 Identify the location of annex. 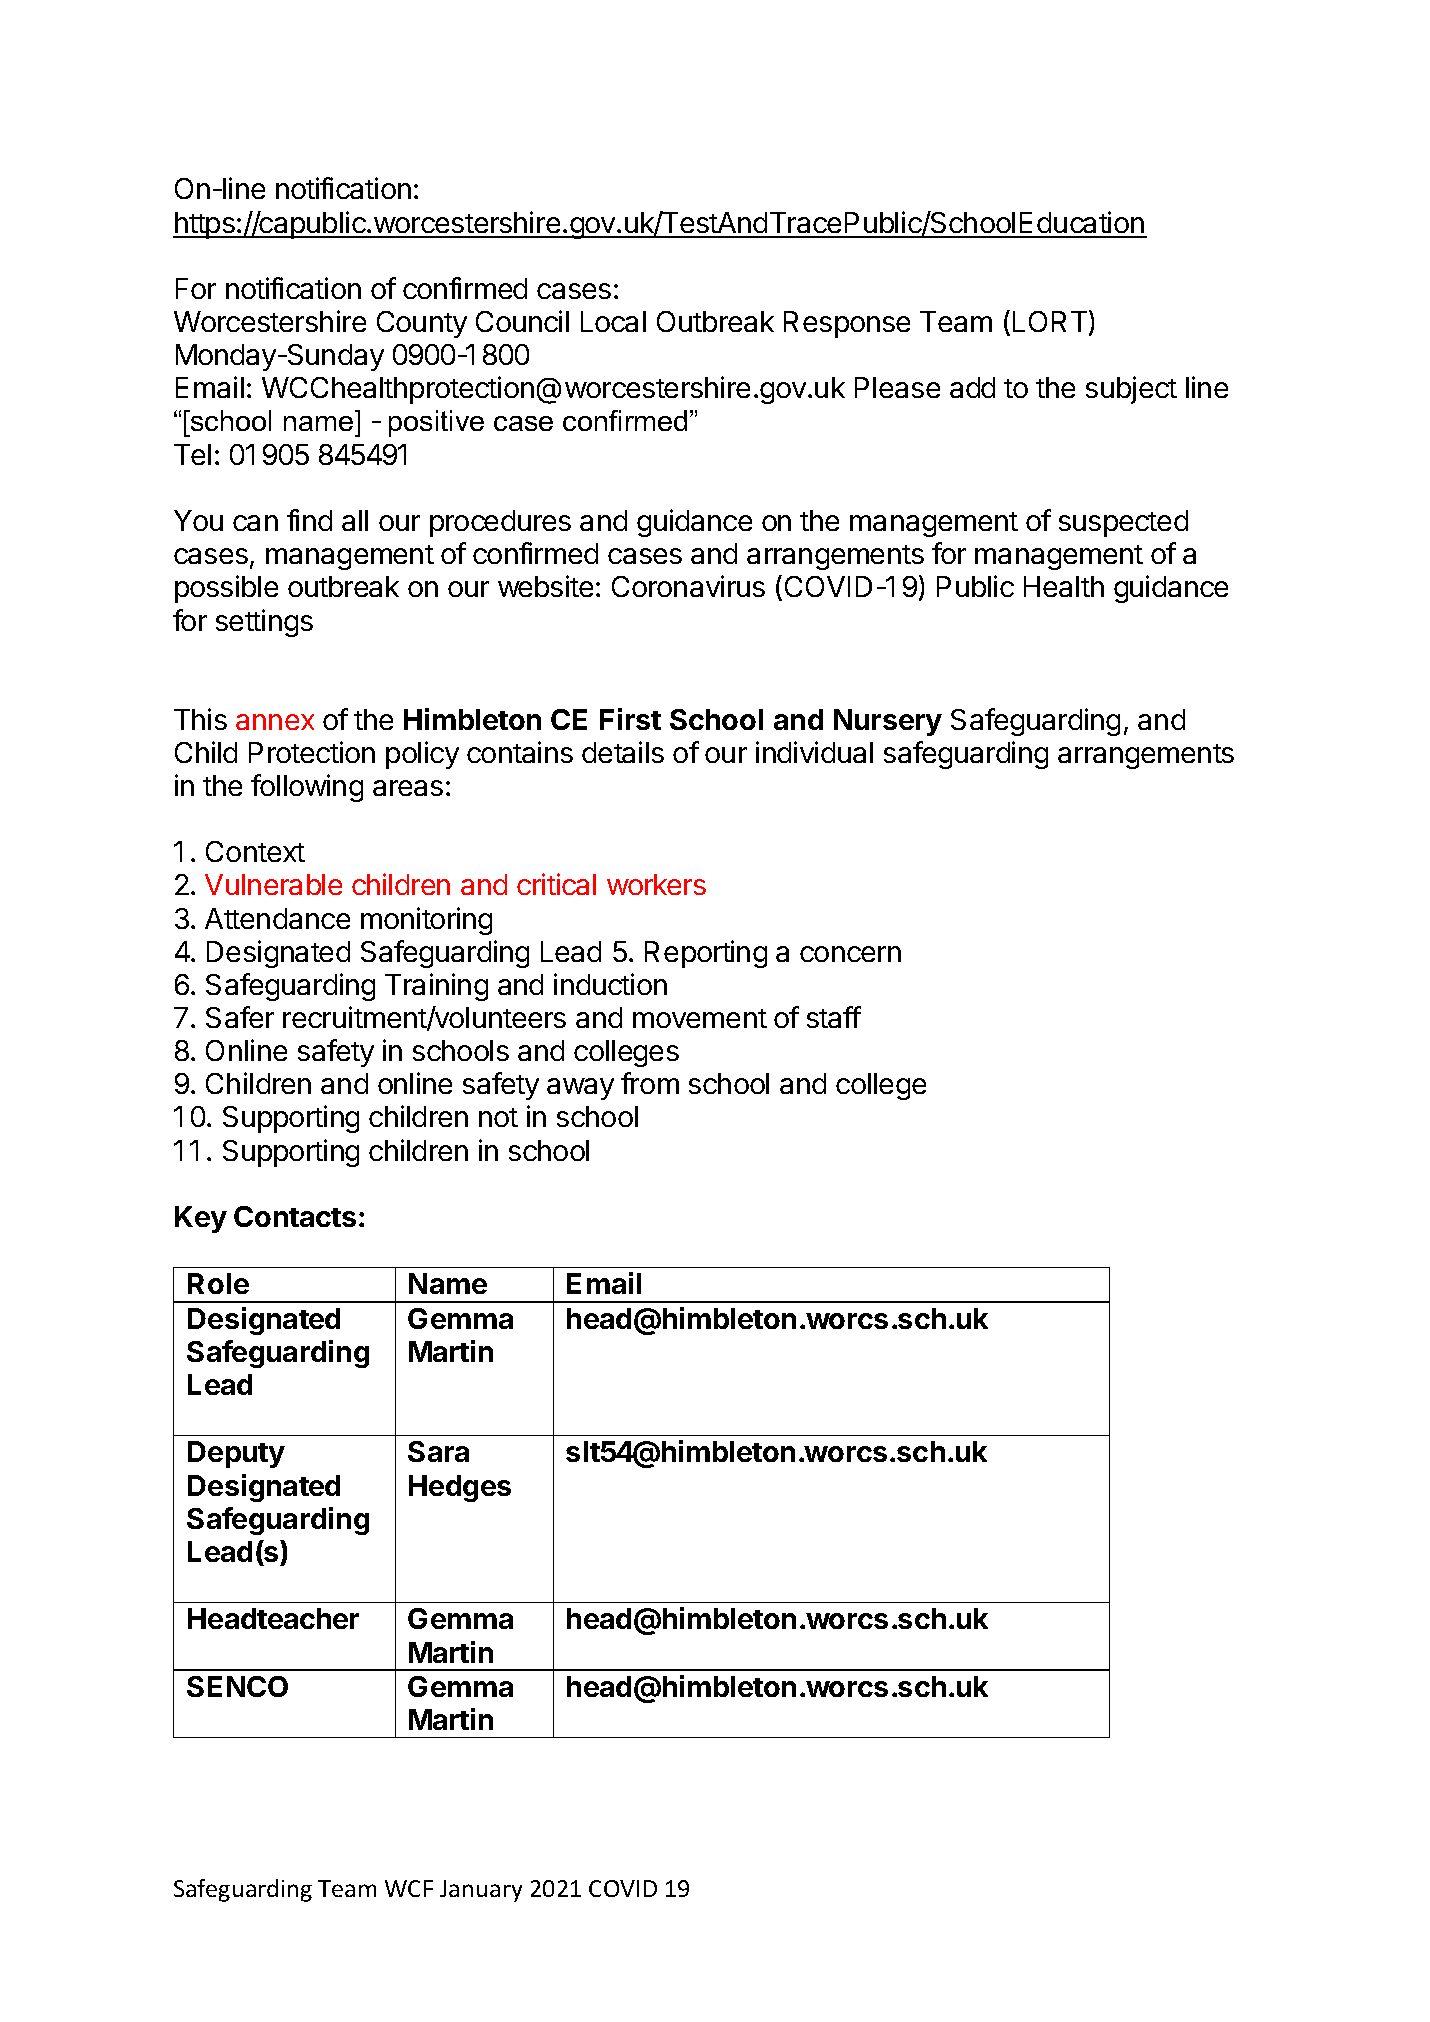
(275, 722).
